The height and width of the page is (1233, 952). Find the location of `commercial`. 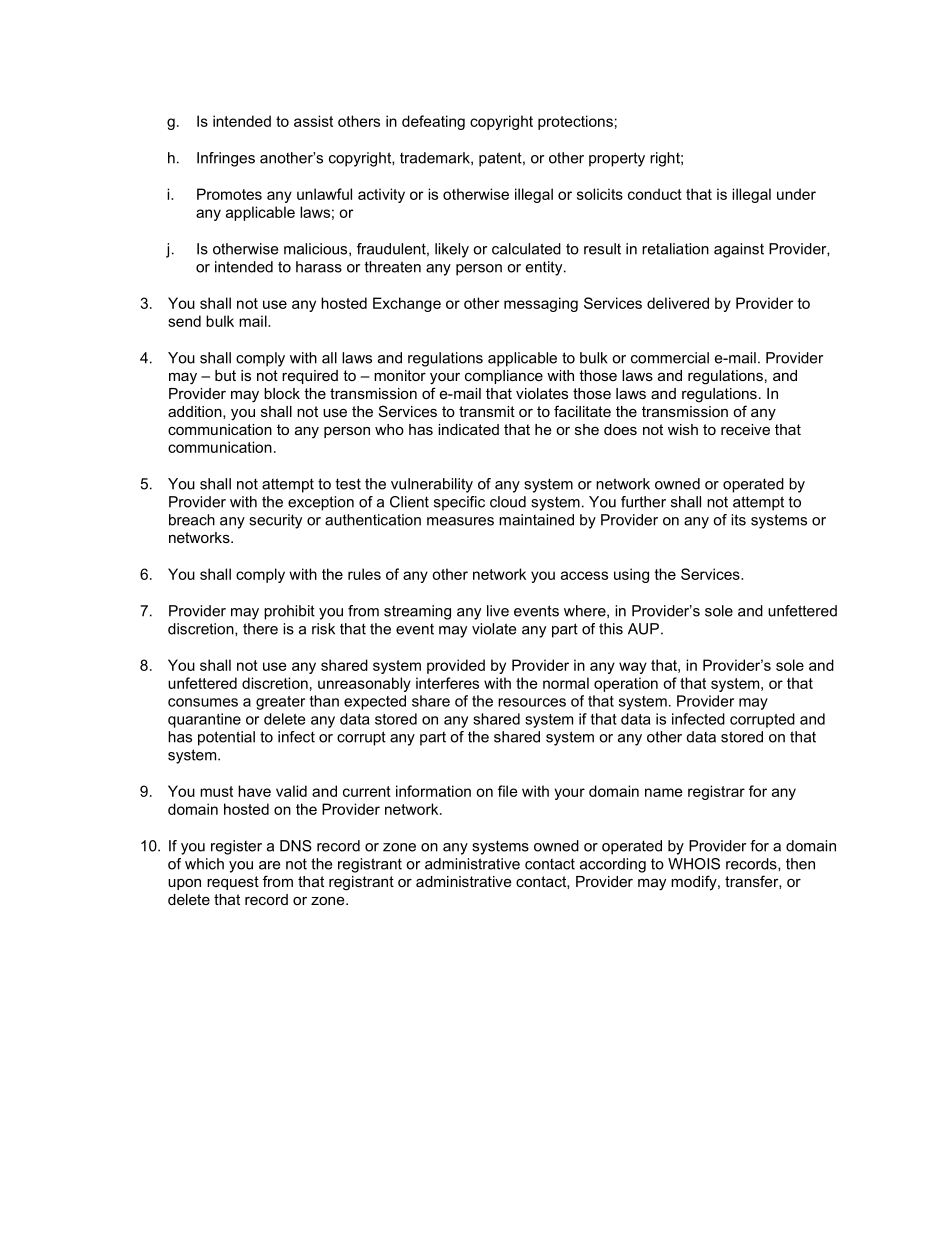

commercial is located at coordinates (670, 358).
